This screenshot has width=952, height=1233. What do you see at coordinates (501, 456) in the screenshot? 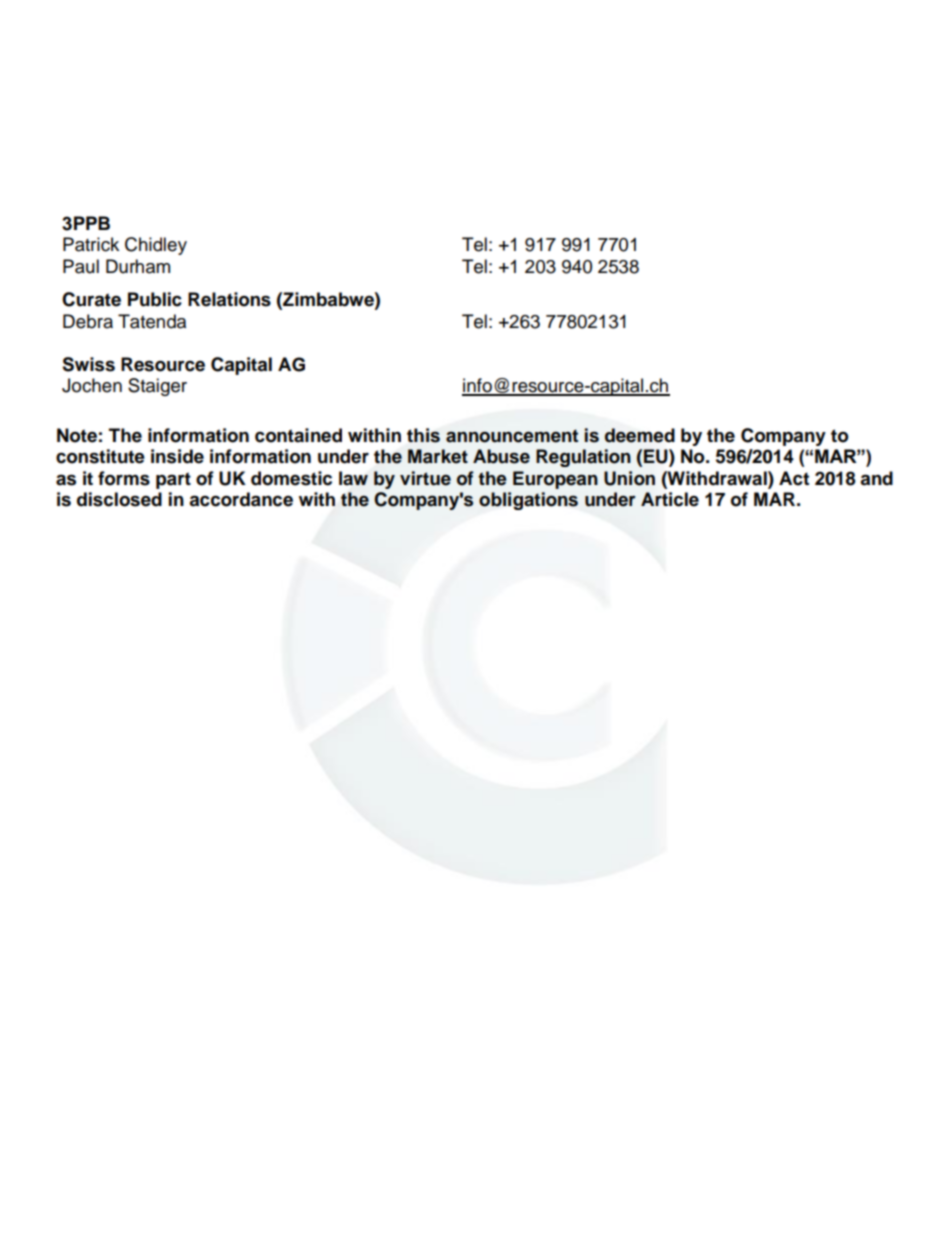
I see `Abuse` at bounding box center [501, 456].
